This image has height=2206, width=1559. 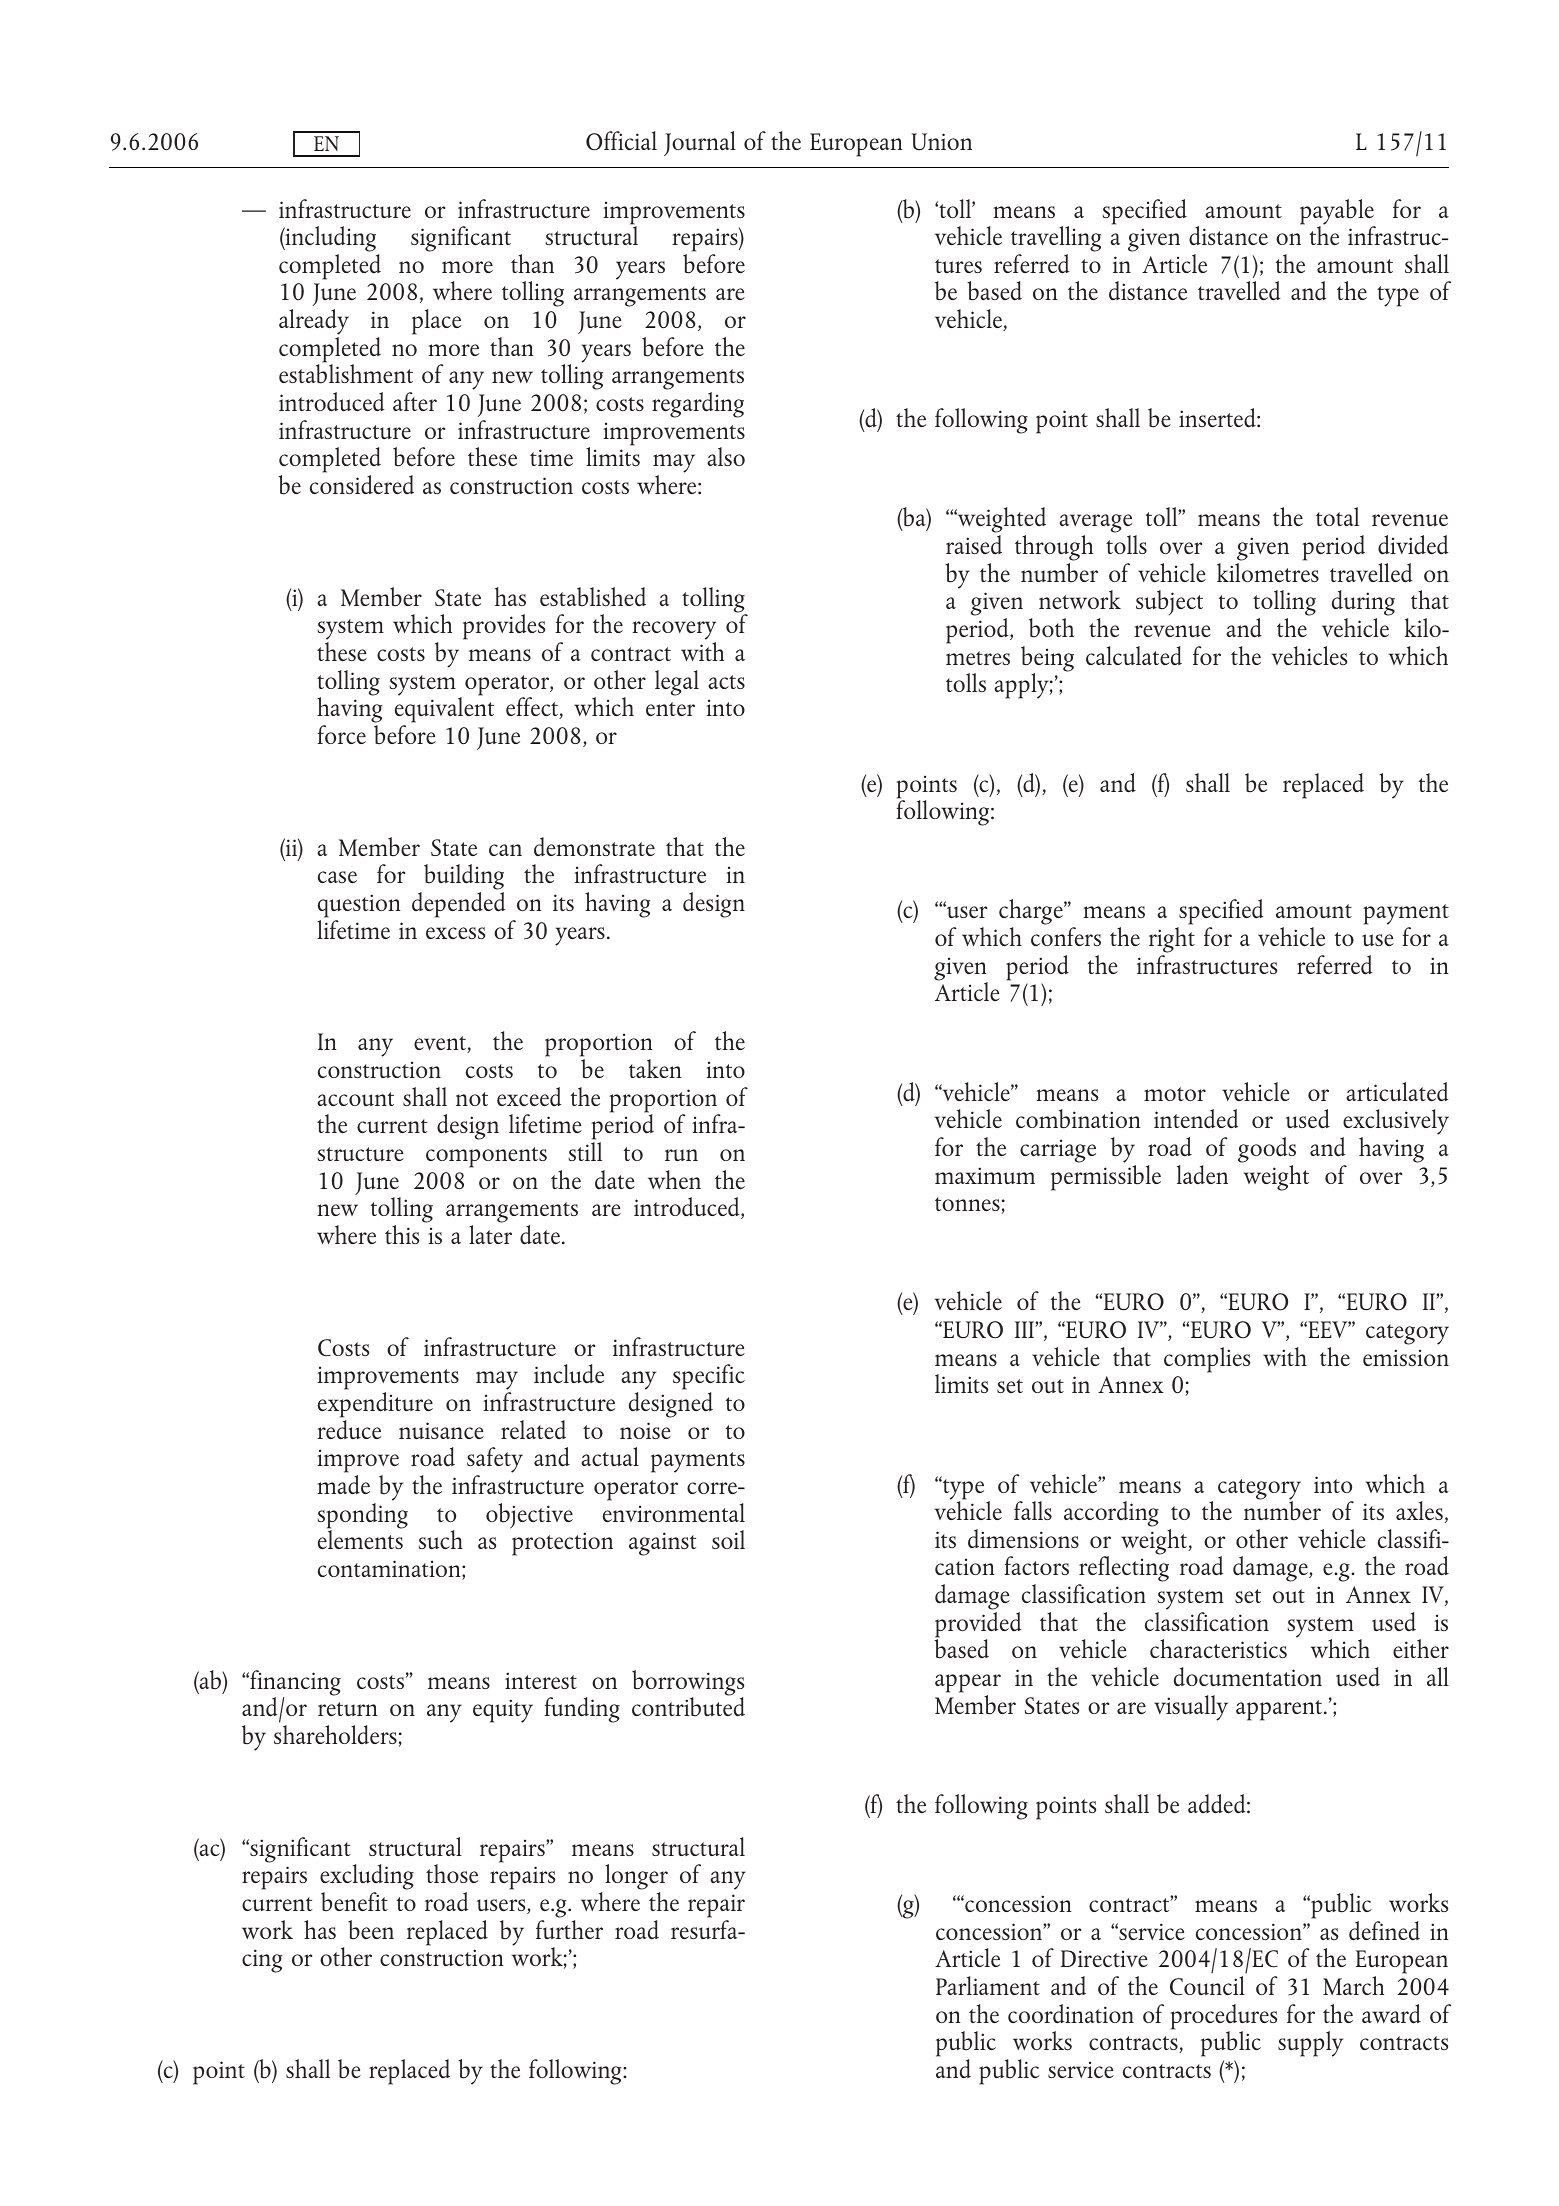 What do you see at coordinates (1338, 213) in the image?
I see `payable` at bounding box center [1338, 213].
